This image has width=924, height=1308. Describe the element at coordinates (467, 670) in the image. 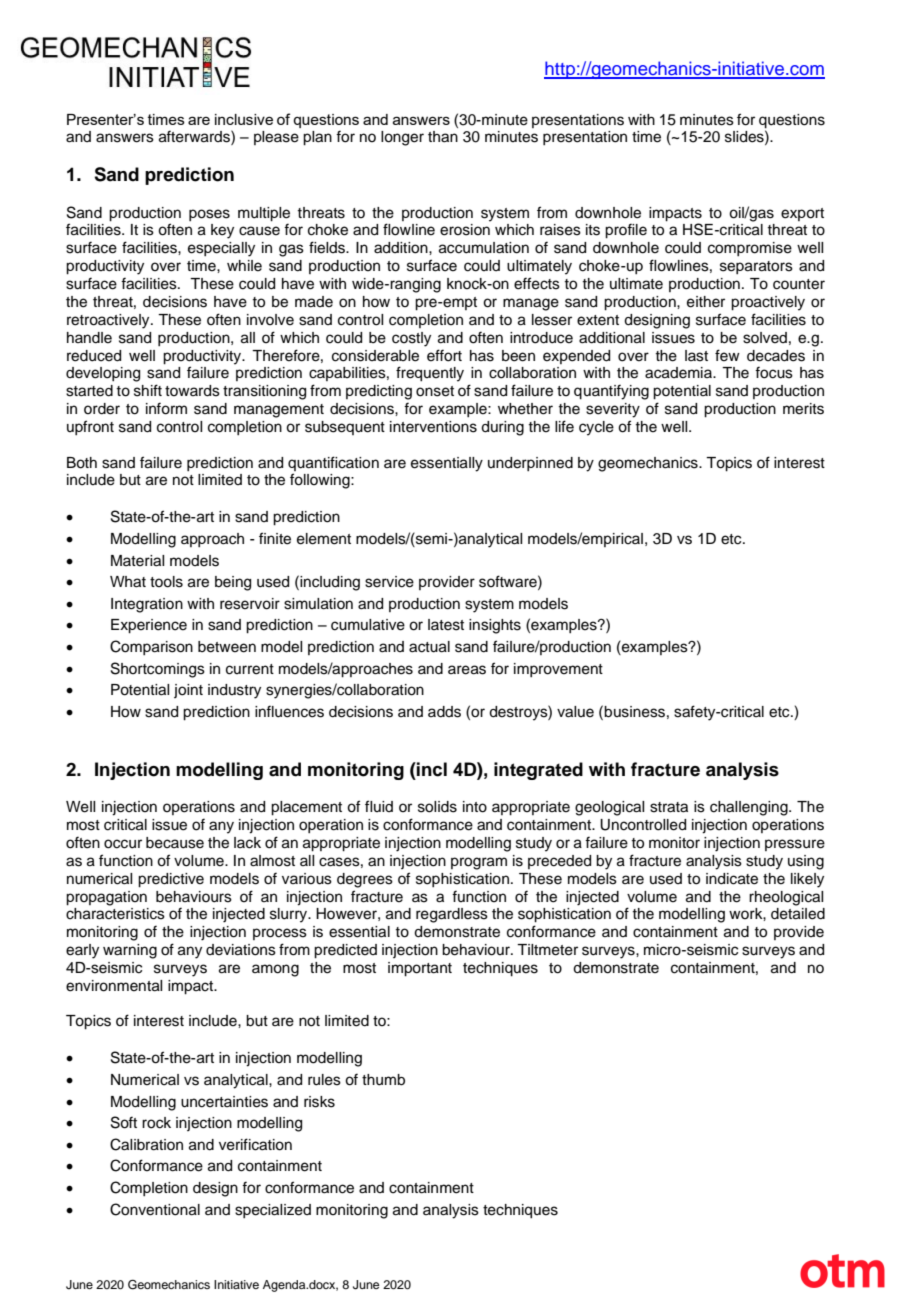

I see `areas` at that location.
